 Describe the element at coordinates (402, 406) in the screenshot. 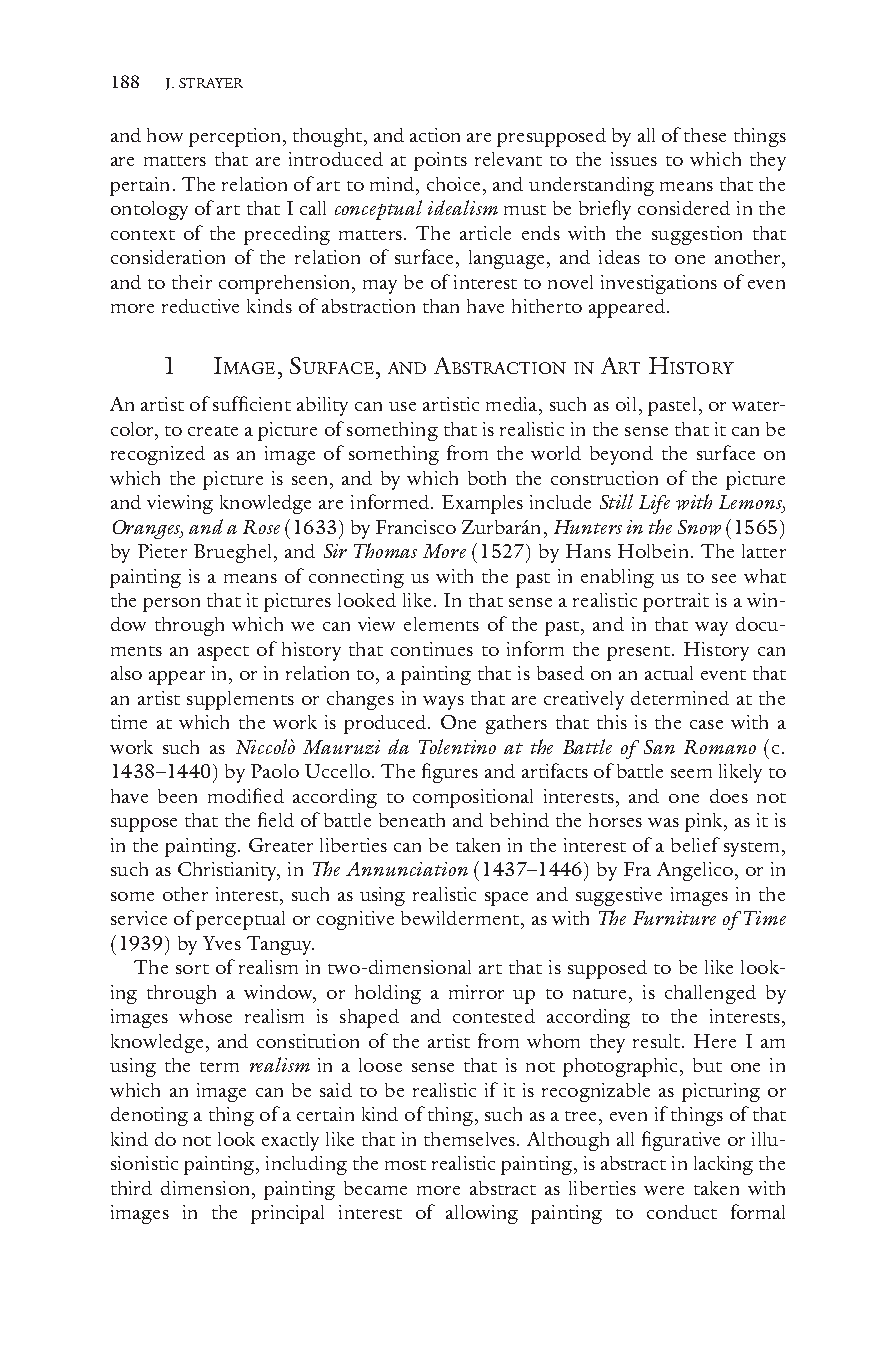

I see `use` at that location.
